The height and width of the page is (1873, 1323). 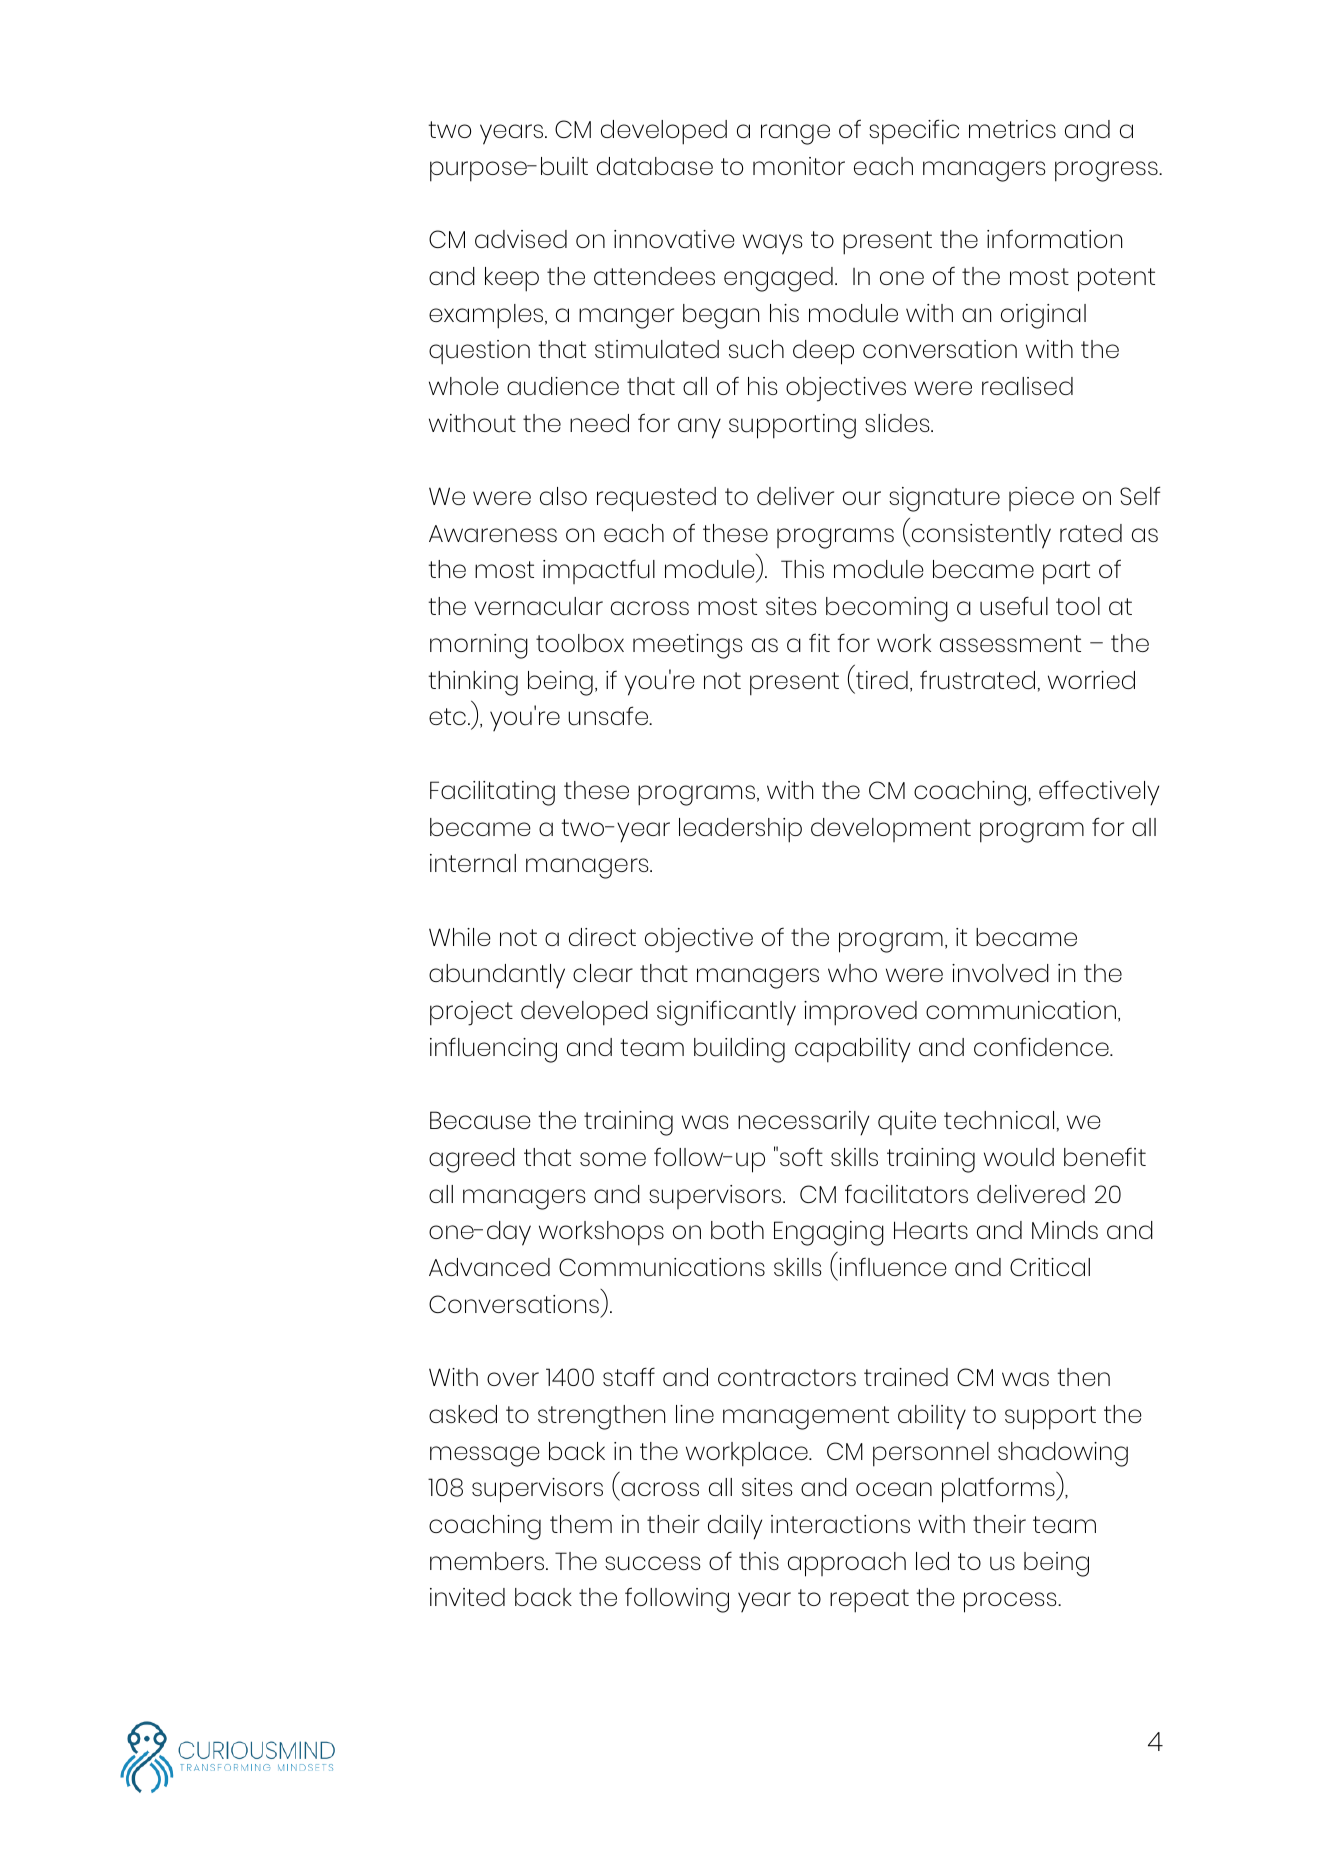 I want to click on monitor, so click(x=799, y=166).
